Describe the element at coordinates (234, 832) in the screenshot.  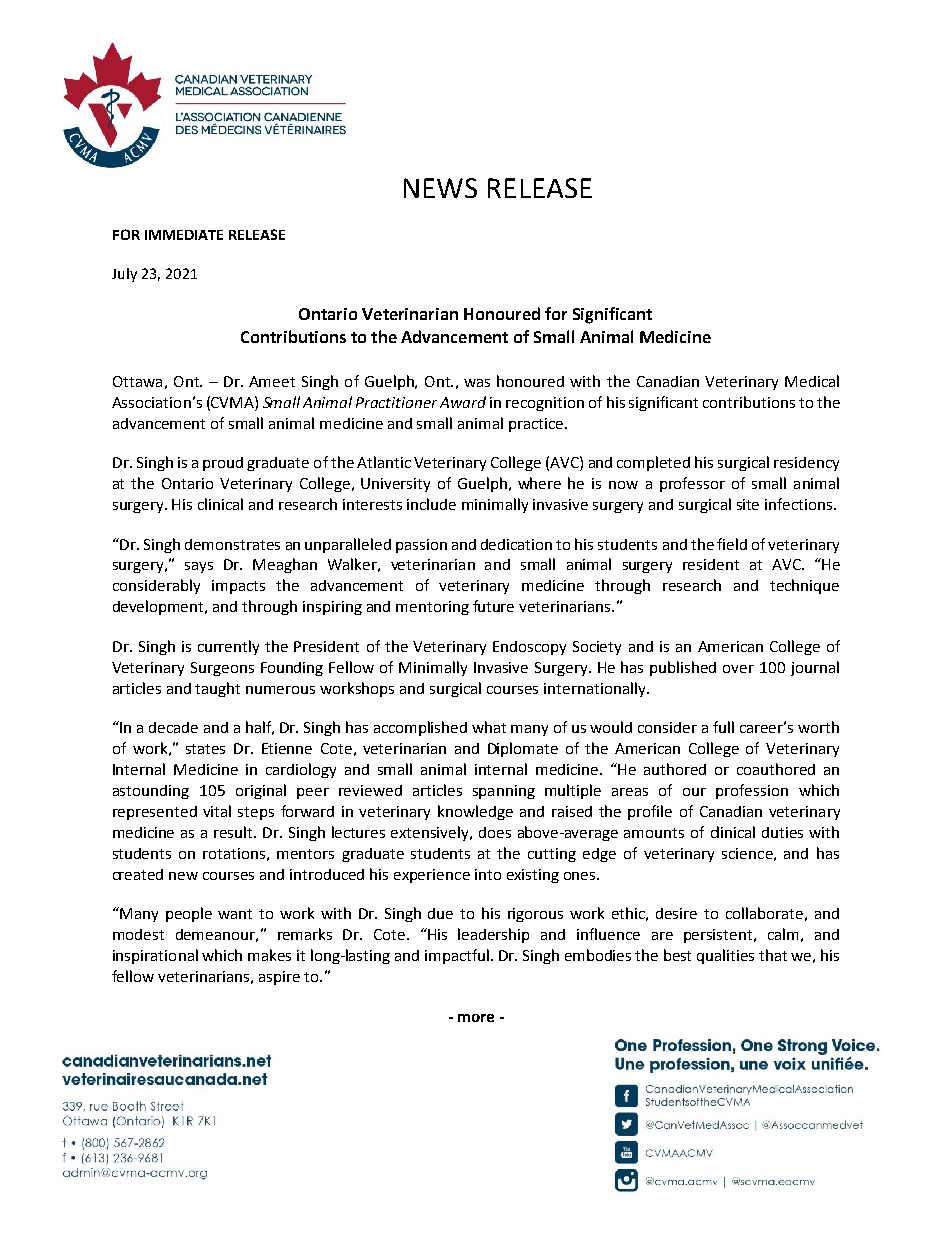
I see `result` at that location.
